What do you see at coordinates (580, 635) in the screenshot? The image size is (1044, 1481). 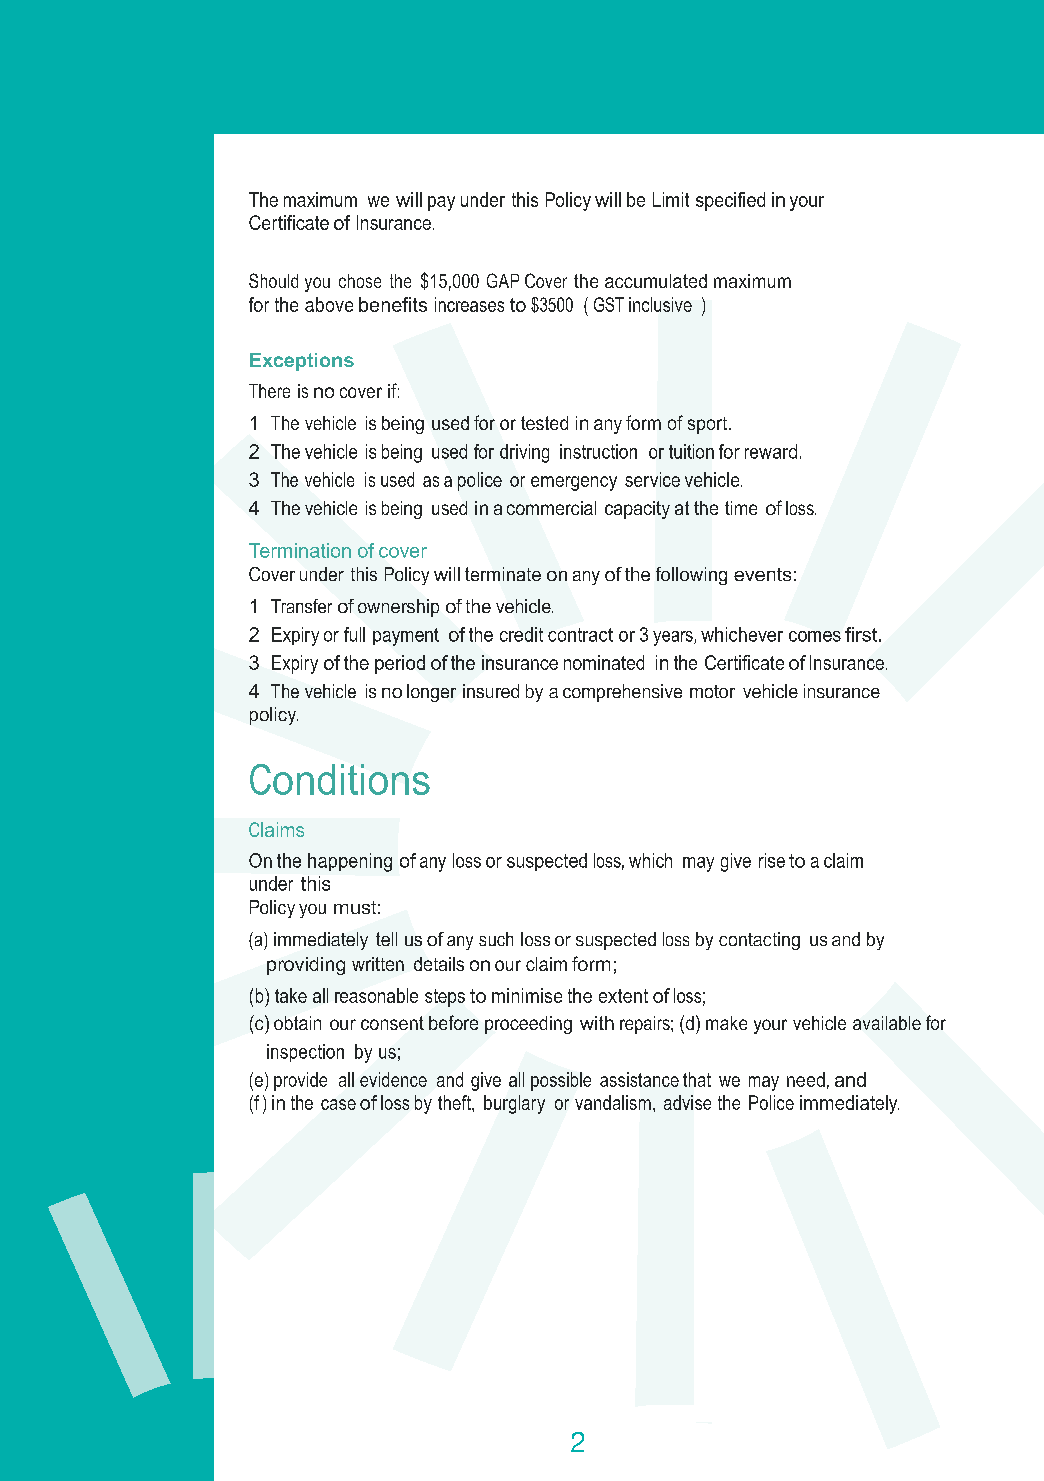 I see `contract` at bounding box center [580, 635].
